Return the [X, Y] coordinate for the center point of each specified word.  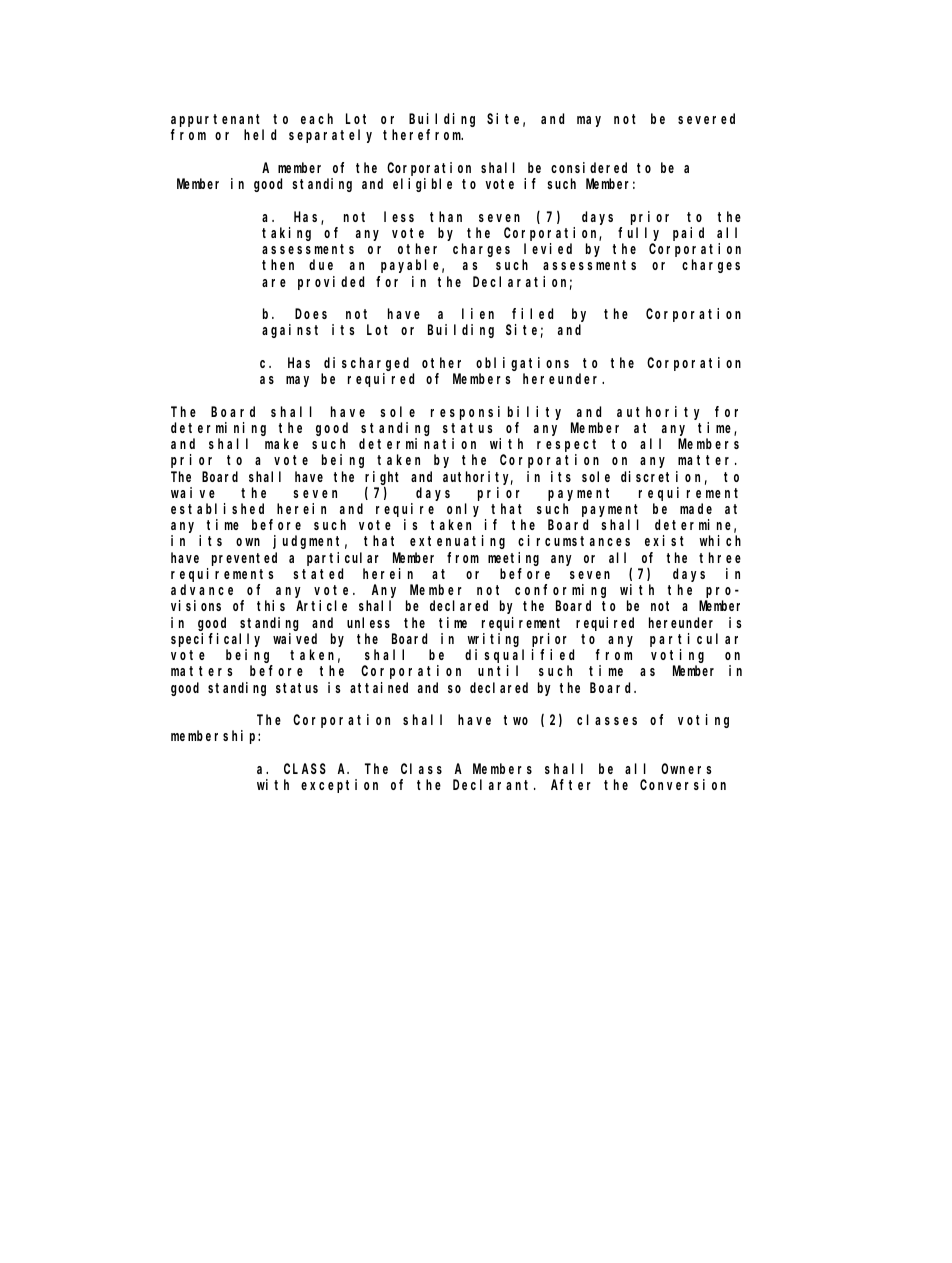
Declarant [494, 784]
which [720, 540]
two [516, 720]
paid [688, 234]
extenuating [457, 542]
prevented [244, 559]
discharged [366, 364]
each [317, 118]
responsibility [496, 413]
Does [311, 314]
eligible [422, 185]
